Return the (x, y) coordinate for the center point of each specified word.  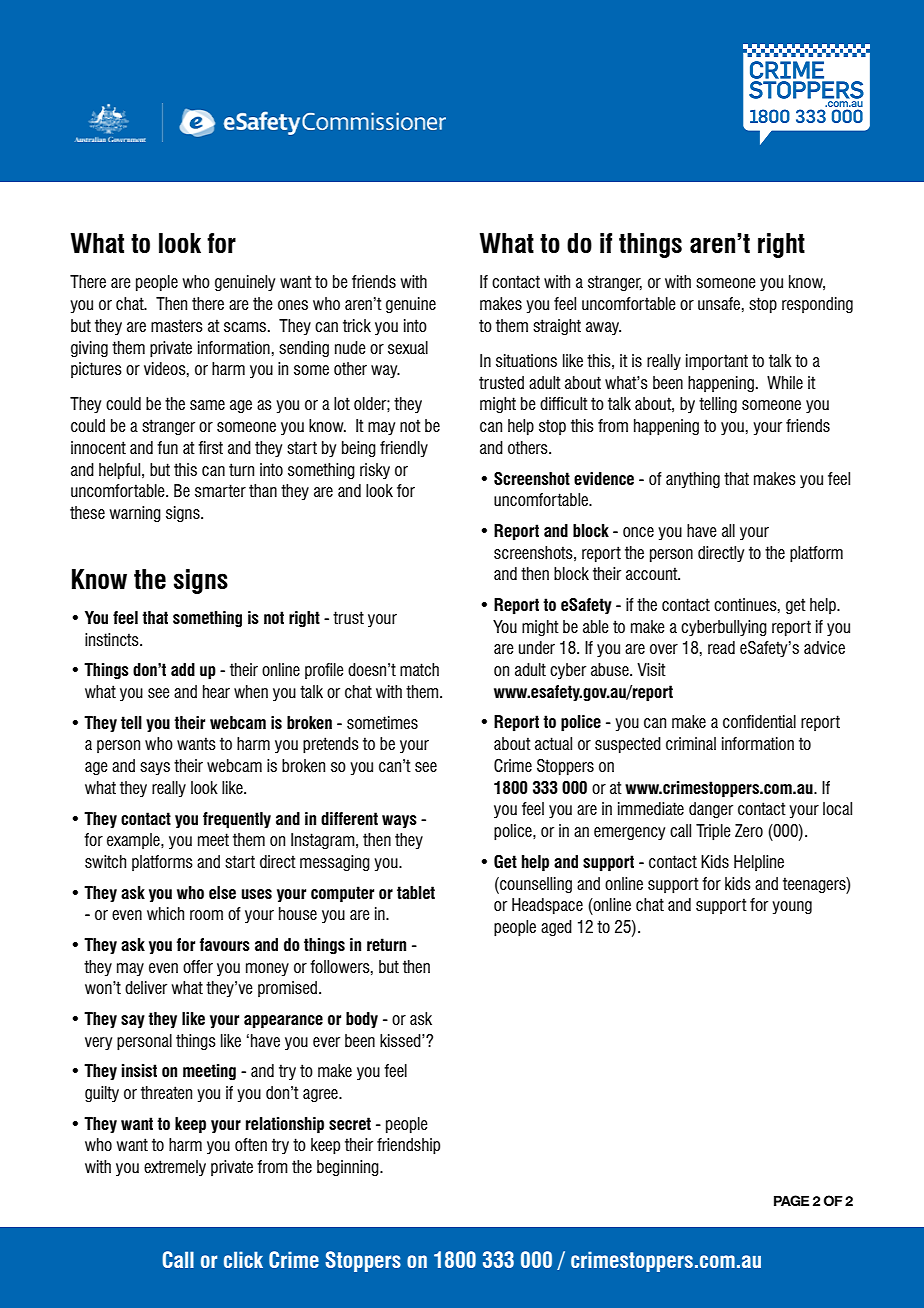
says (155, 768)
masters (177, 325)
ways (399, 821)
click (243, 1259)
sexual (408, 347)
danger (711, 810)
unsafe (719, 303)
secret (350, 1123)
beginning (349, 1168)
